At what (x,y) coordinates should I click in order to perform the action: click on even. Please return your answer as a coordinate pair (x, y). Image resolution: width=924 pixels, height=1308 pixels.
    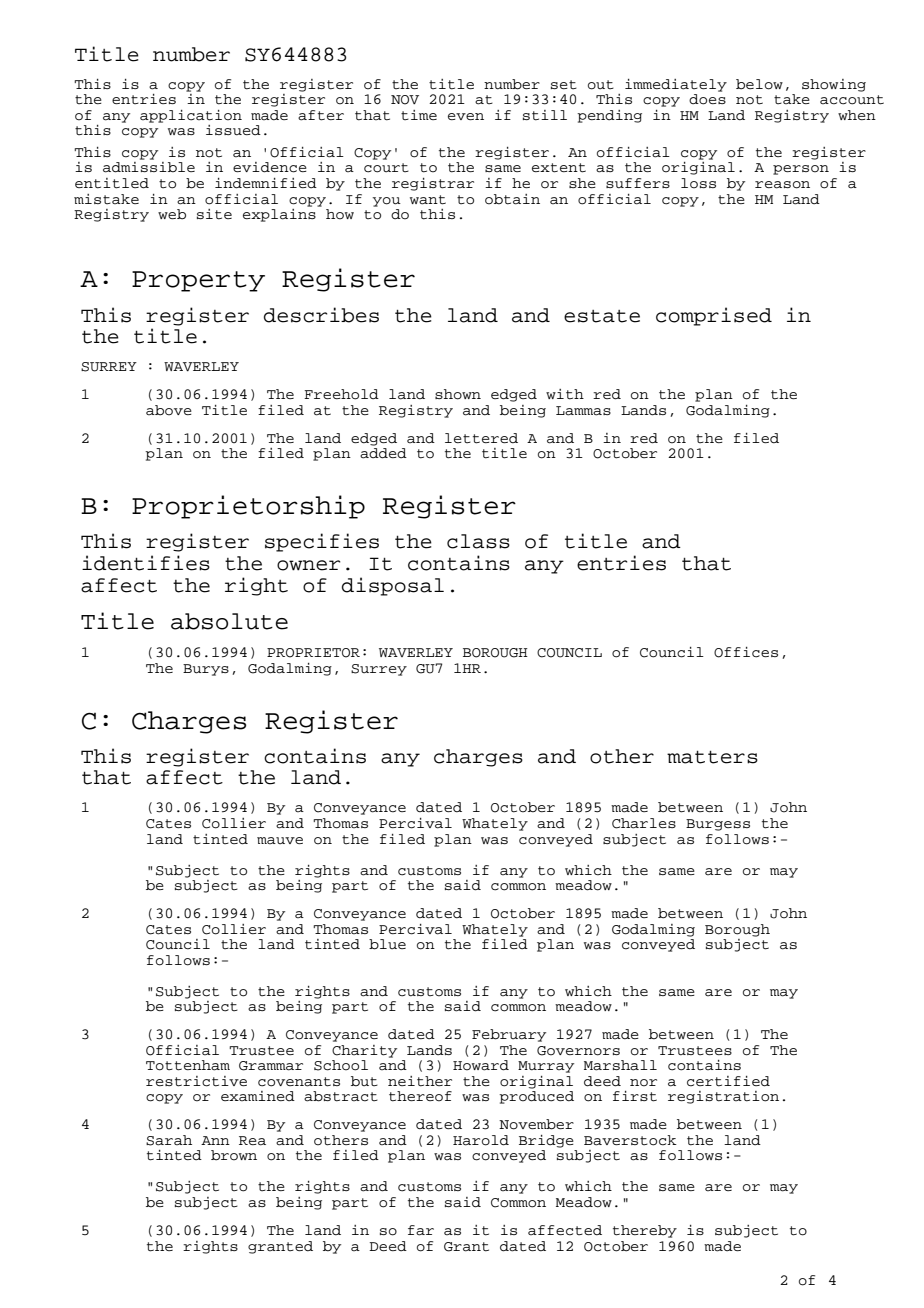
    Looking at the image, I should click on (466, 116).
